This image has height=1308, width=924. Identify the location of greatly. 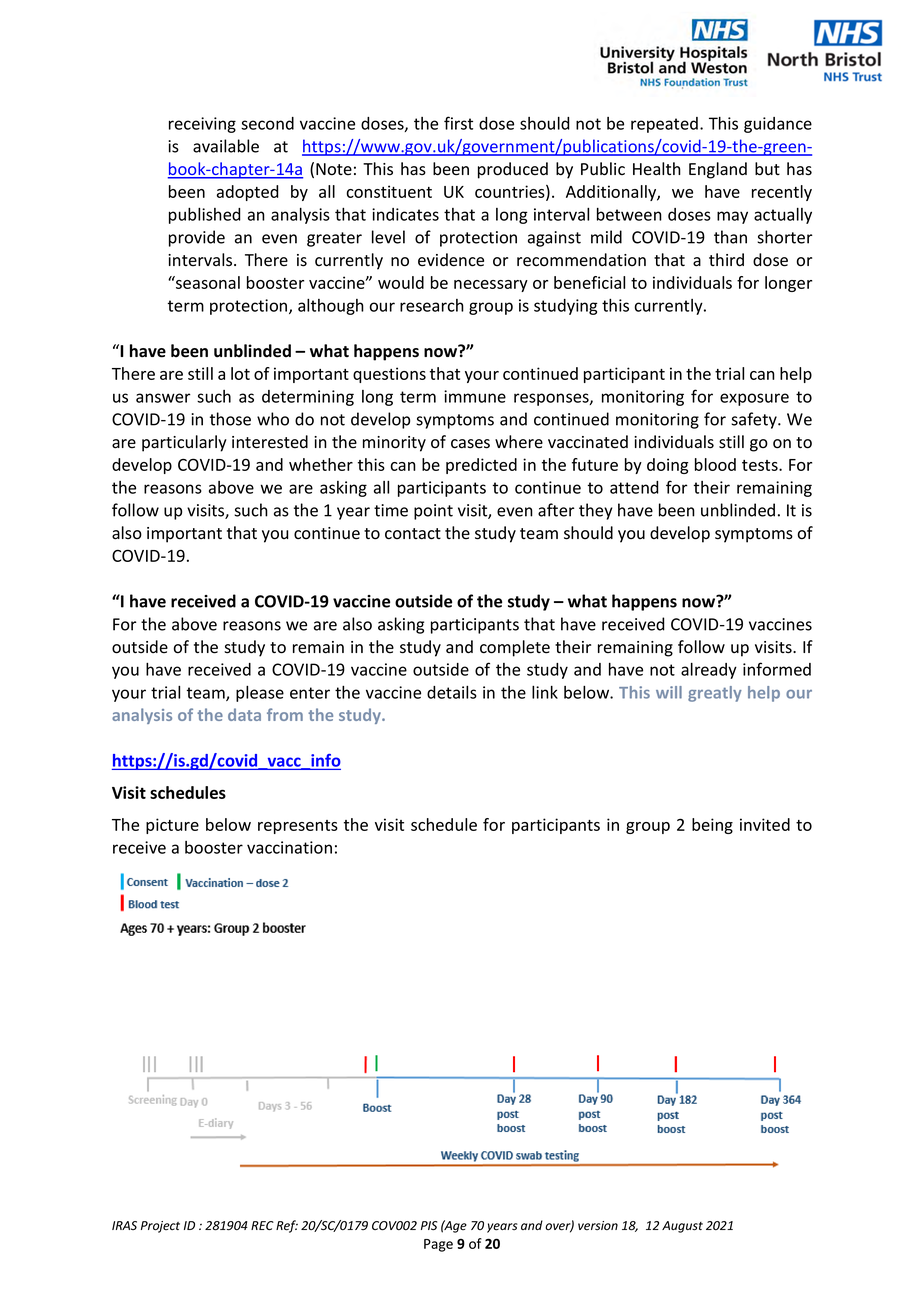
(715, 694).
